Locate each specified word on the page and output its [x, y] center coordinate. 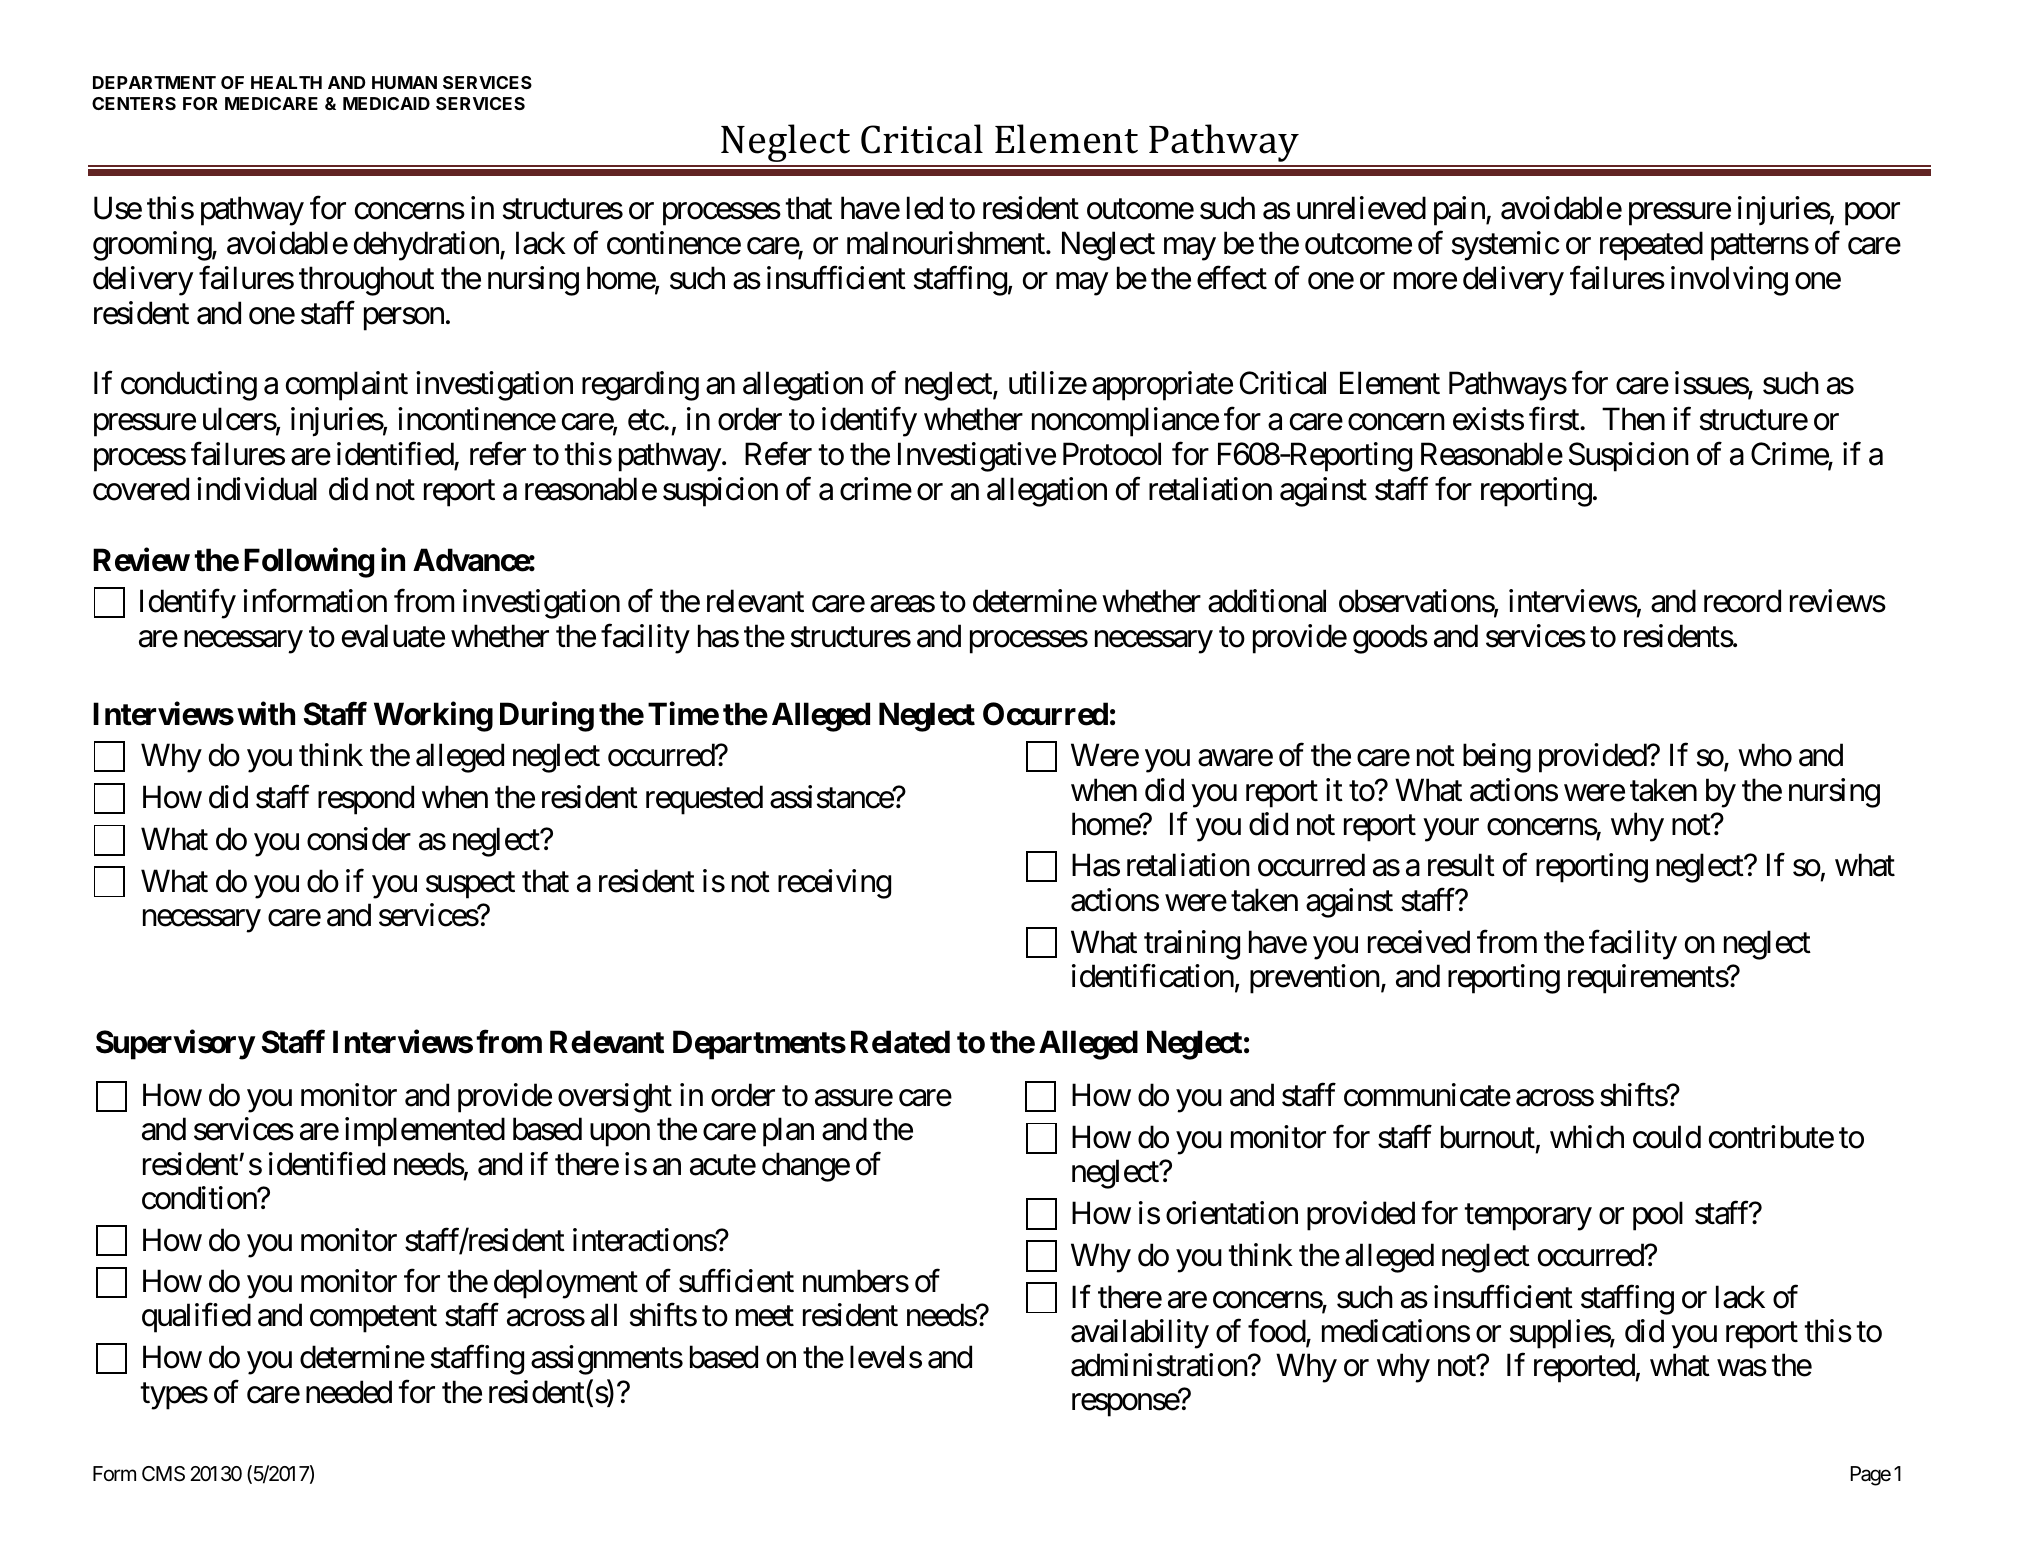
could [1667, 1137]
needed [349, 1392]
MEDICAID [386, 103]
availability [1140, 1334]
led [925, 208]
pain [1460, 211]
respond [366, 800]
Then [1633, 419]
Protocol [1112, 454]
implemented [425, 1132]
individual [257, 489]
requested [704, 800]
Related [900, 1042]
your [1451, 830]
